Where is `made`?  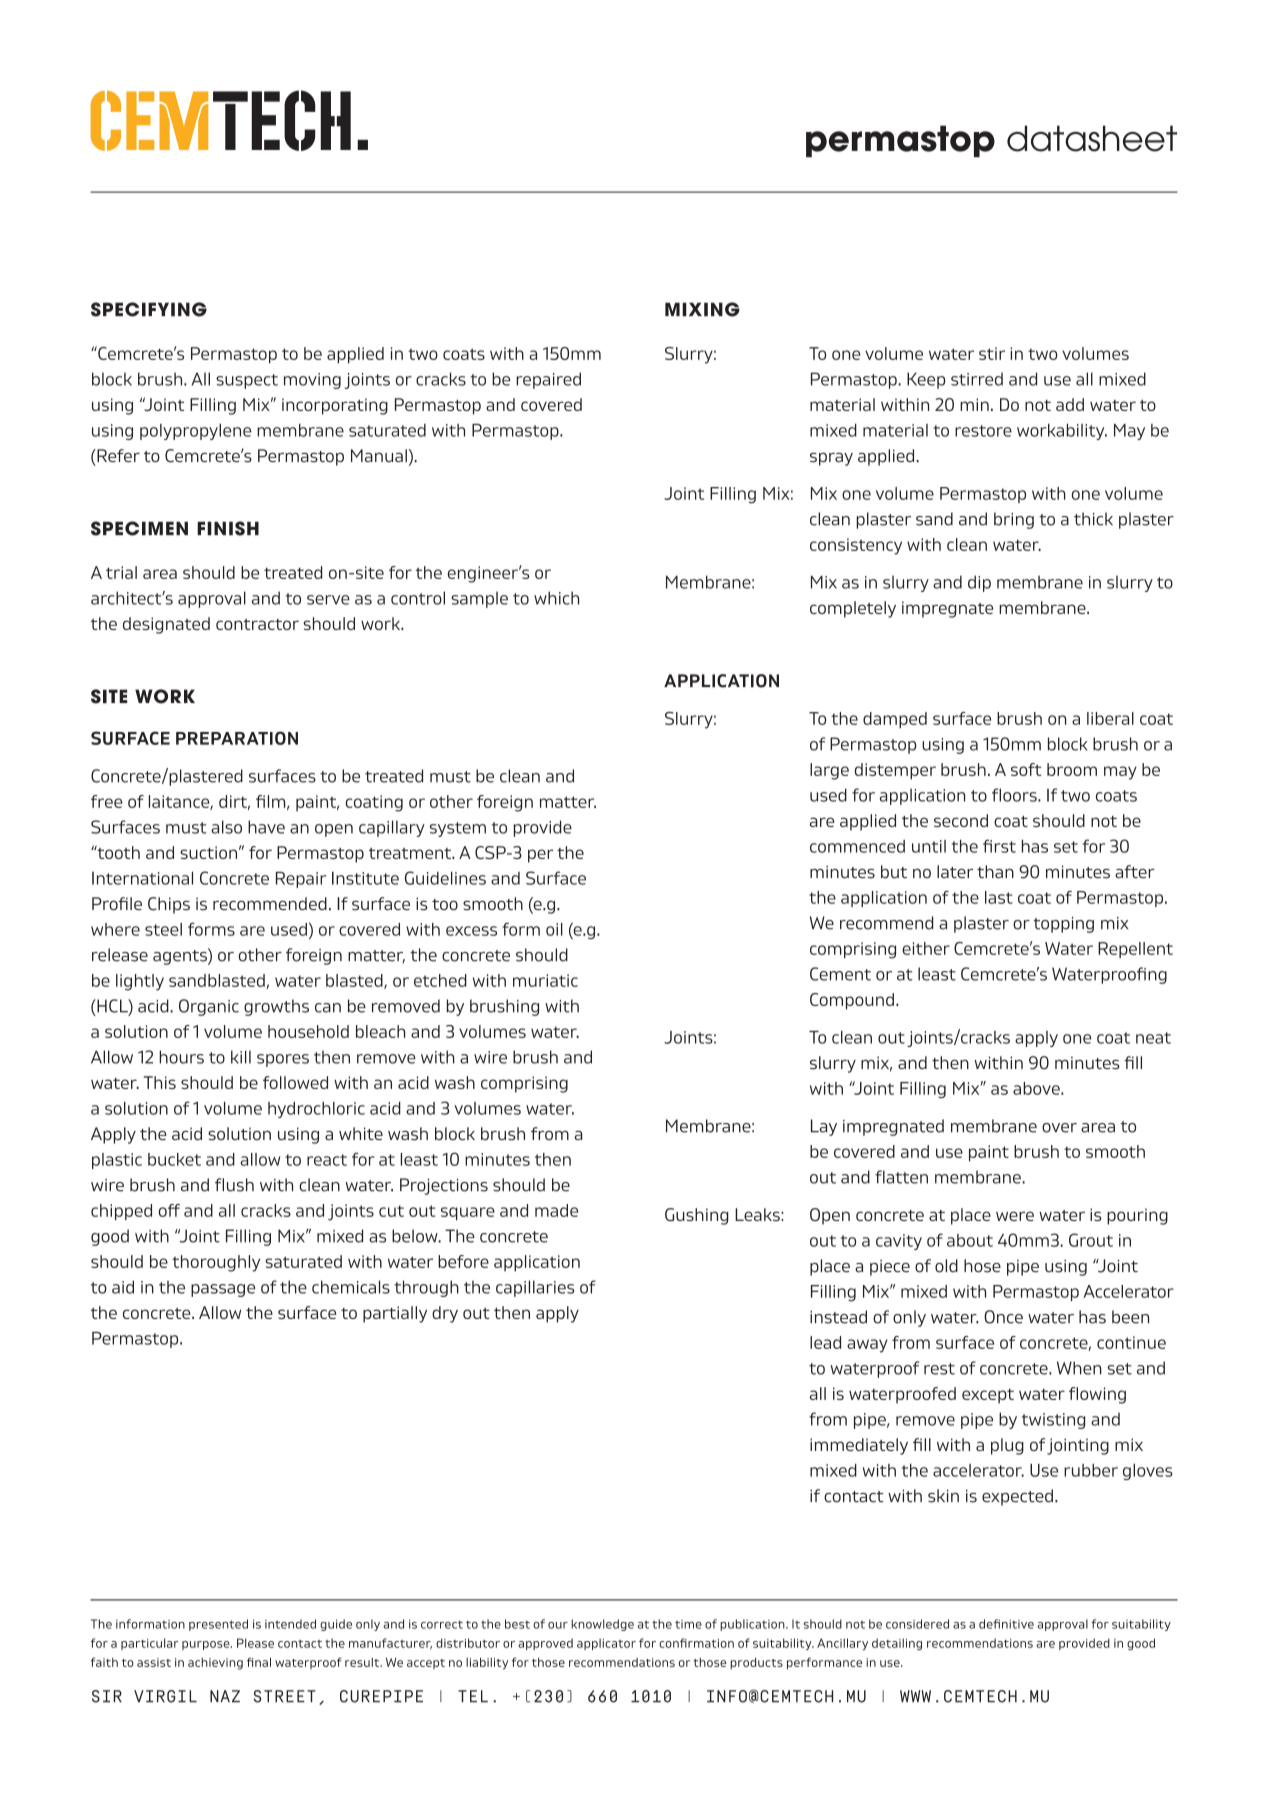 made is located at coordinates (556, 1210).
